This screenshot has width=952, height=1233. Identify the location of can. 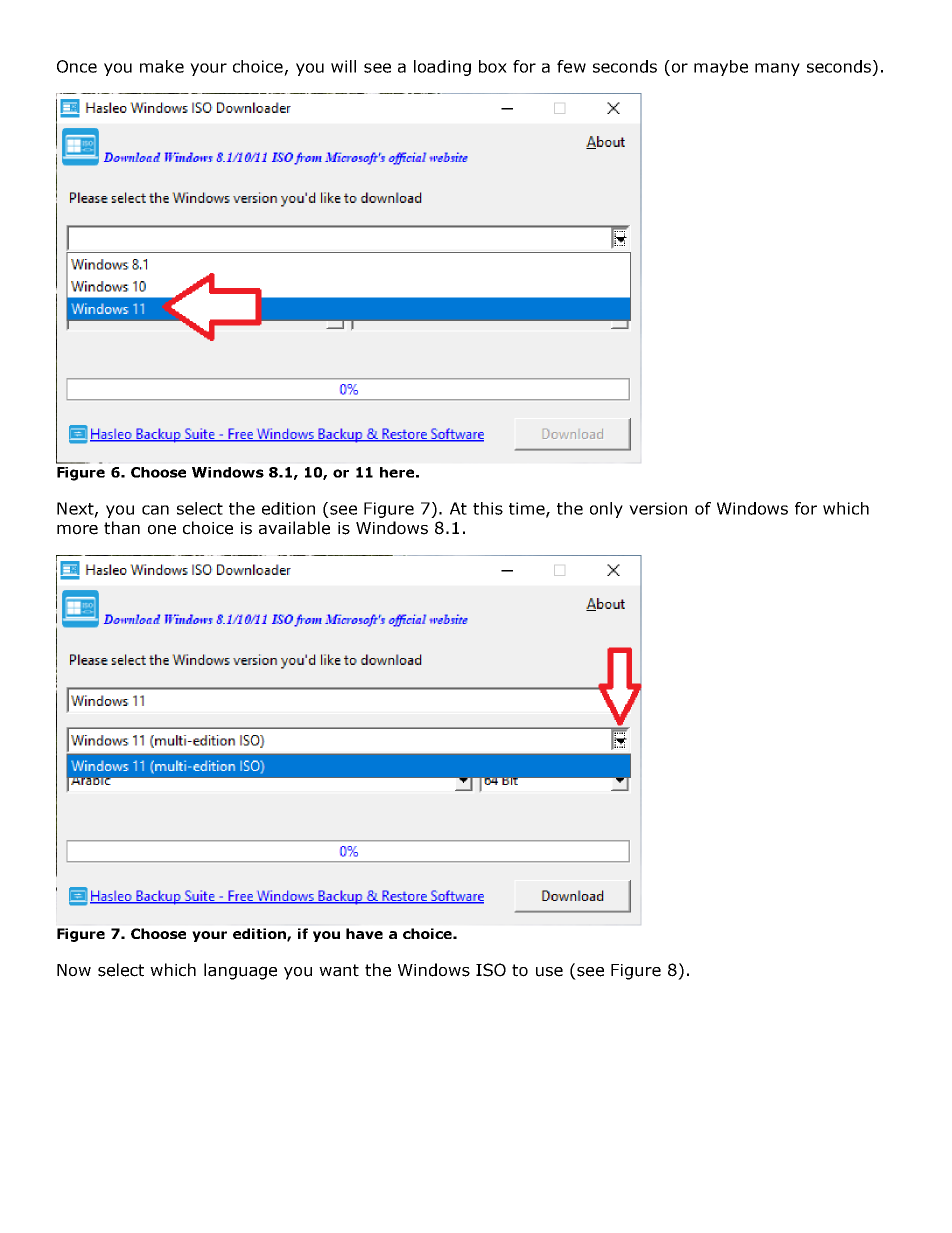
(155, 510).
